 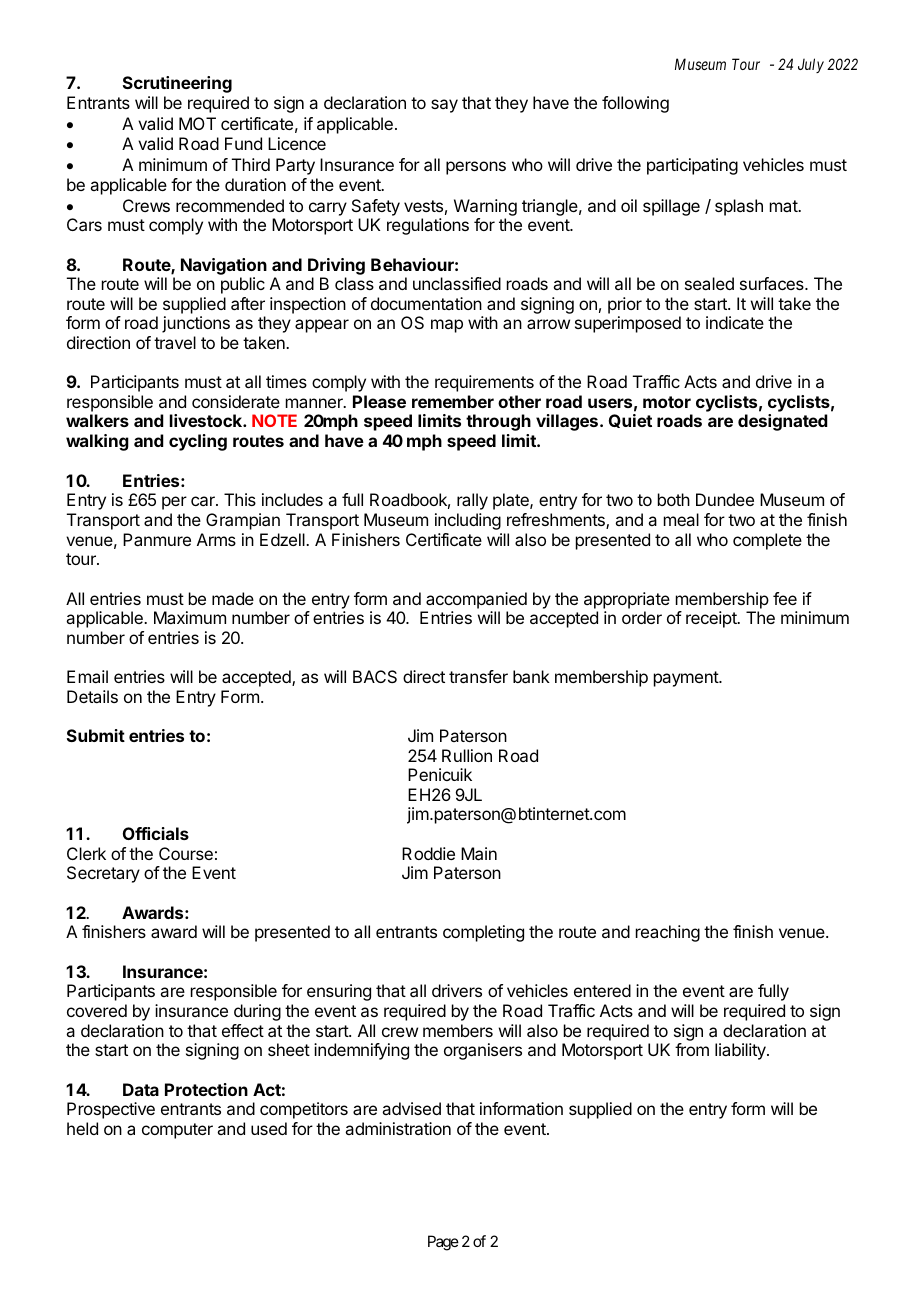 I want to click on Submit, so click(x=96, y=735).
